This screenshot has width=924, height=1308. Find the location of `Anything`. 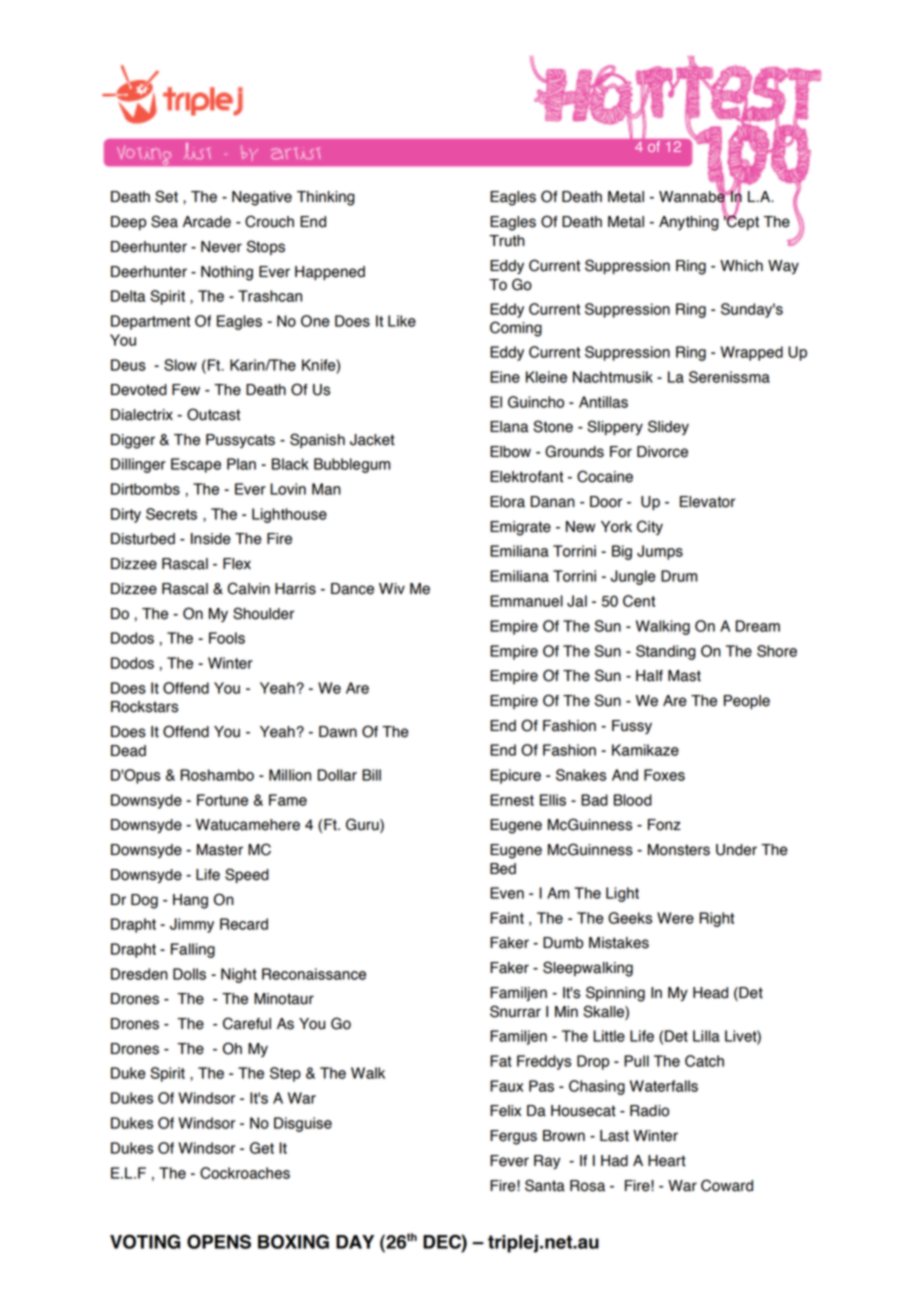

Anything is located at coordinates (689, 223).
